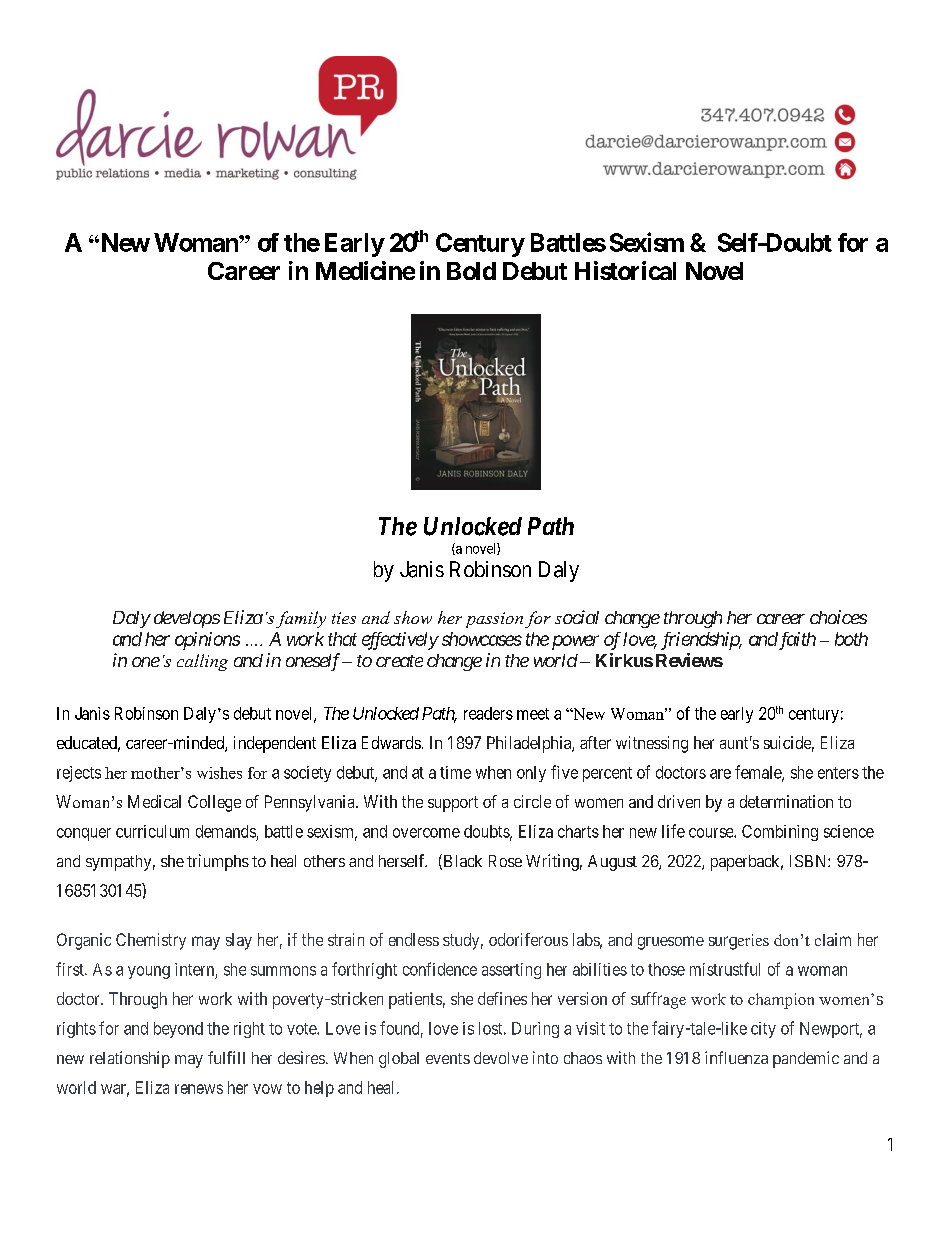  I want to click on Rose, so click(505, 861).
